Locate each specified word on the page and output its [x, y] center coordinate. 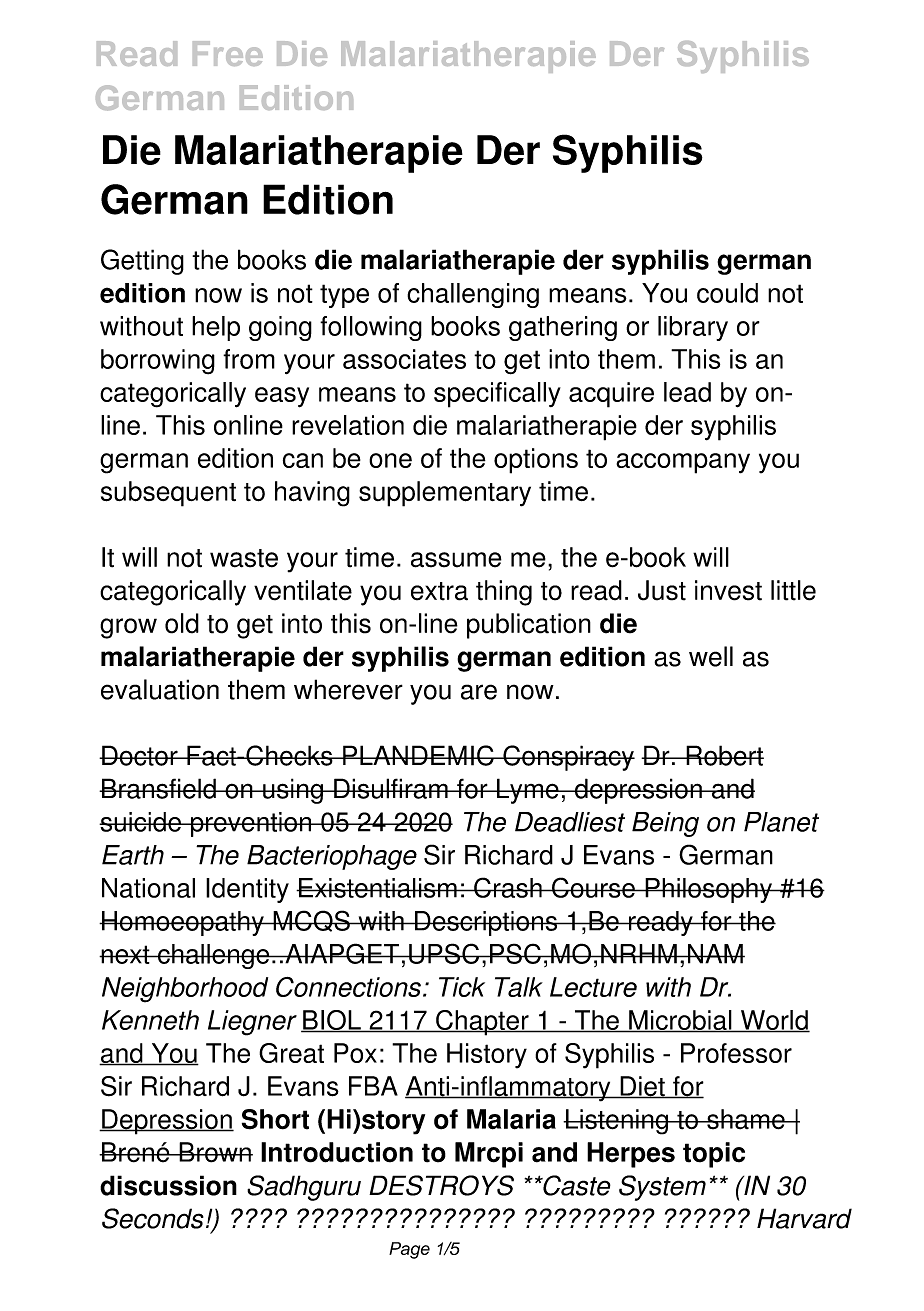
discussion [168, 1185]
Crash [508, 887]
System [662, 1188]
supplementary [445, 494]
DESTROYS [441, 1185]
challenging [473, 295]
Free [228, 53]
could [727, 293]
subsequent [168, 494]
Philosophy [708, 890]
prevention [251, 824]
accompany [683, 463]
